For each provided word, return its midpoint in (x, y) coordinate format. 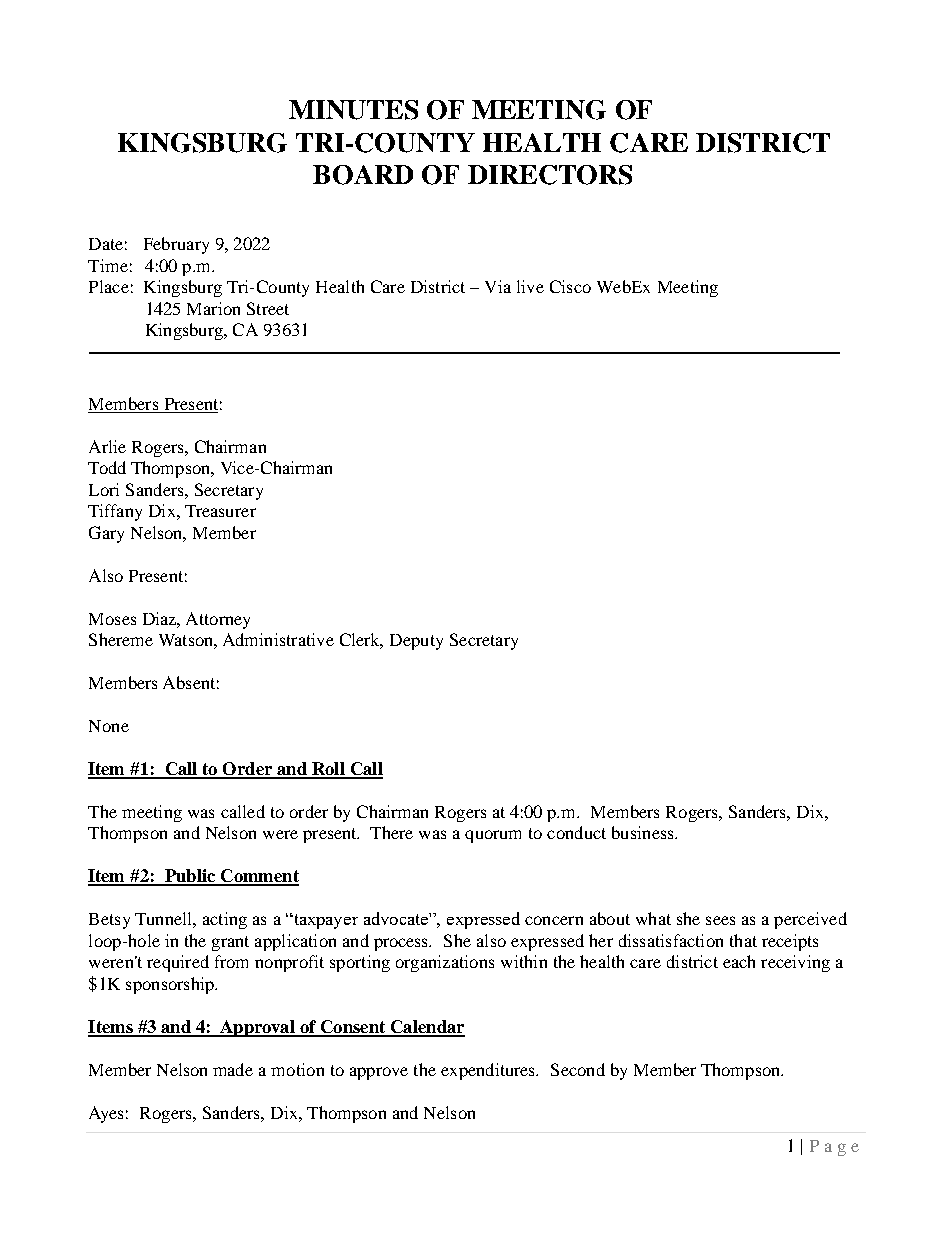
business (644, 832)
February (176, 245)
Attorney (218, 620)
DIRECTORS (550, 175)
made (233, 1069)
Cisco (570, 286)
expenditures (489, 1071)
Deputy (416, 642)
